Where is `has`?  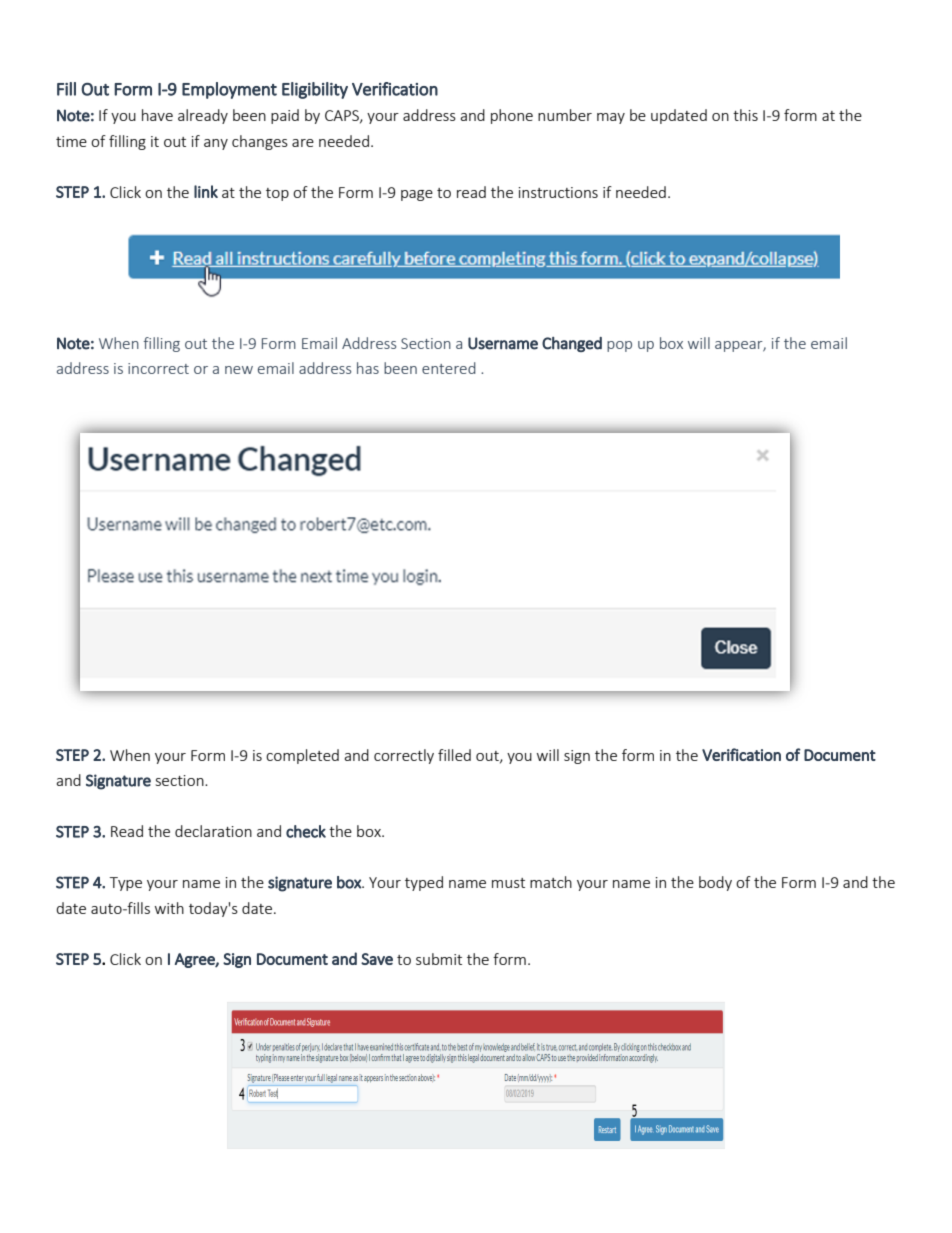 has is located at coordinates (368, 368).
